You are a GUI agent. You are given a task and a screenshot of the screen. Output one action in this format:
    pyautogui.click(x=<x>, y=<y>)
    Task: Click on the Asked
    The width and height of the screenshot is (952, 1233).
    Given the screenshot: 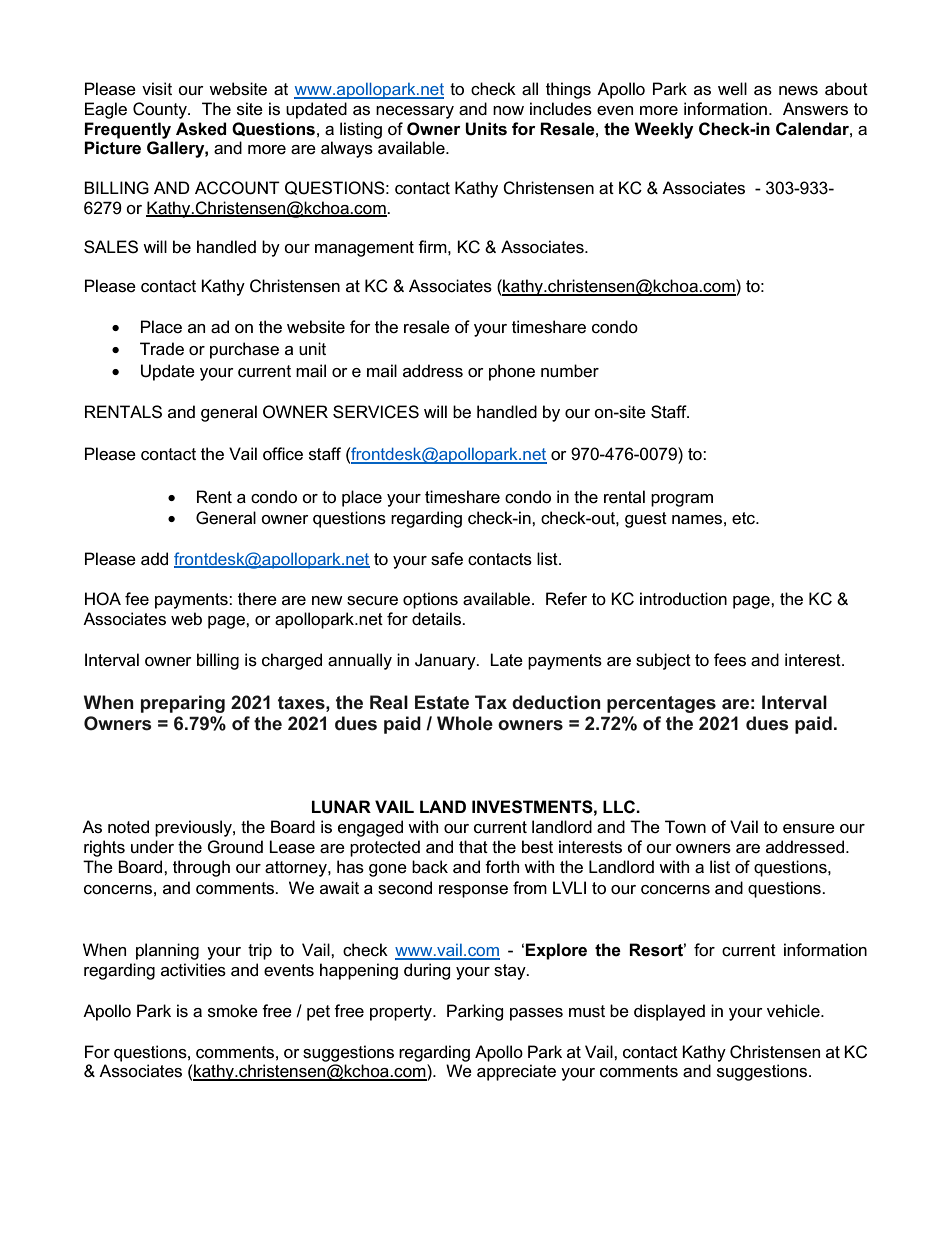 What is the action you would take?
    pyautogui.click(x=201, y=129)
